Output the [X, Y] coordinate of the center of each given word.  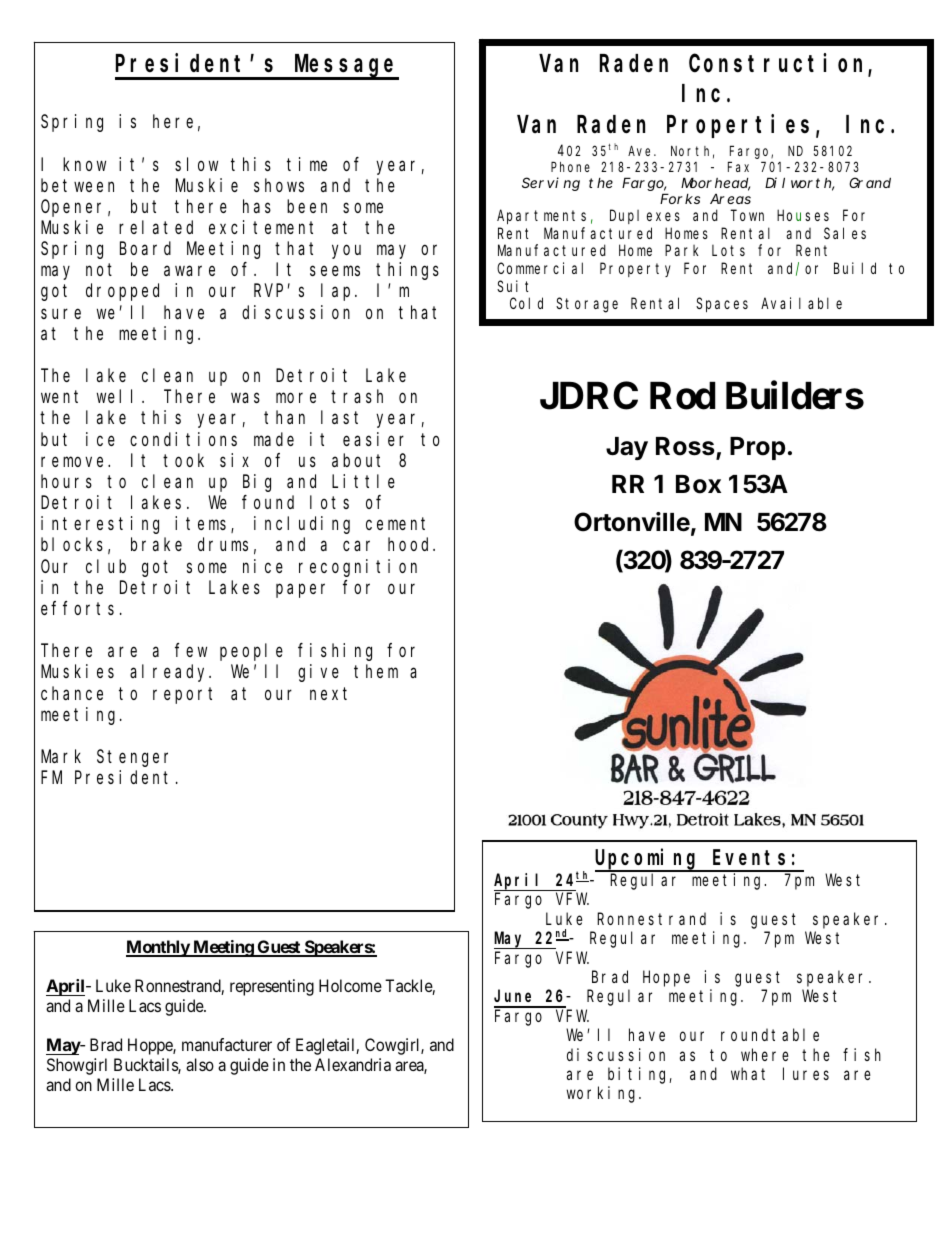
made [274, 439]
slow [196, 164]
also [200, 1064]
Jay [627, 448]
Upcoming [648, 860]
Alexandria [353, 1064]
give [318, 673]
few [191, 650]
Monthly [158, 948]
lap [338, 292]
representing [272, 987]
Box [698, 484]
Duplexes [645, 216]
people [251, 652]
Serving [551, 184]
